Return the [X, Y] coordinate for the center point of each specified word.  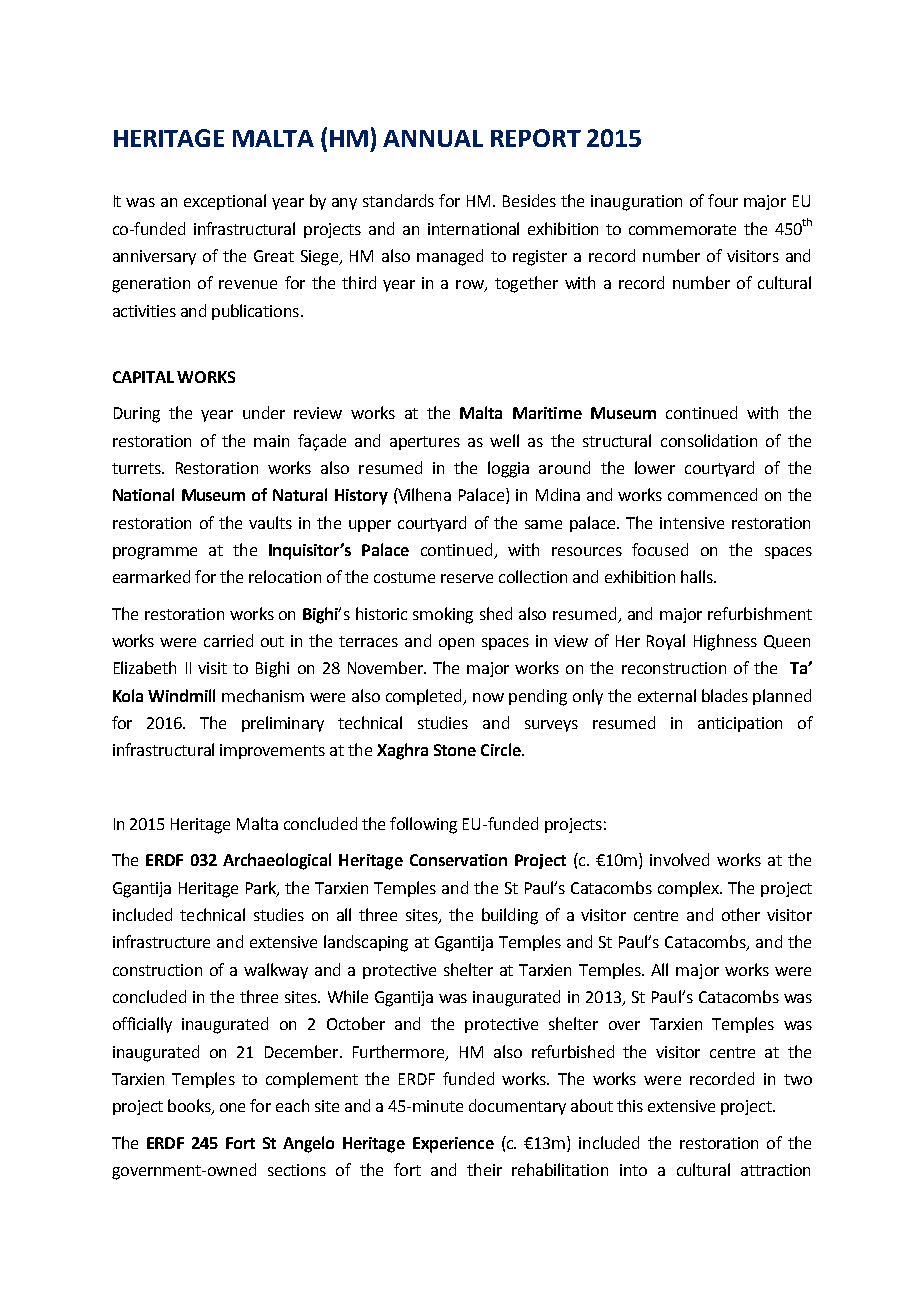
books [190, 1107]
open [456, 644]
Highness [725, 642]
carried [228, 640]
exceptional [225, 202]
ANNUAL [433, 138]
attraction [775, 1170]
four [723, 200]
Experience [453, 1145]
